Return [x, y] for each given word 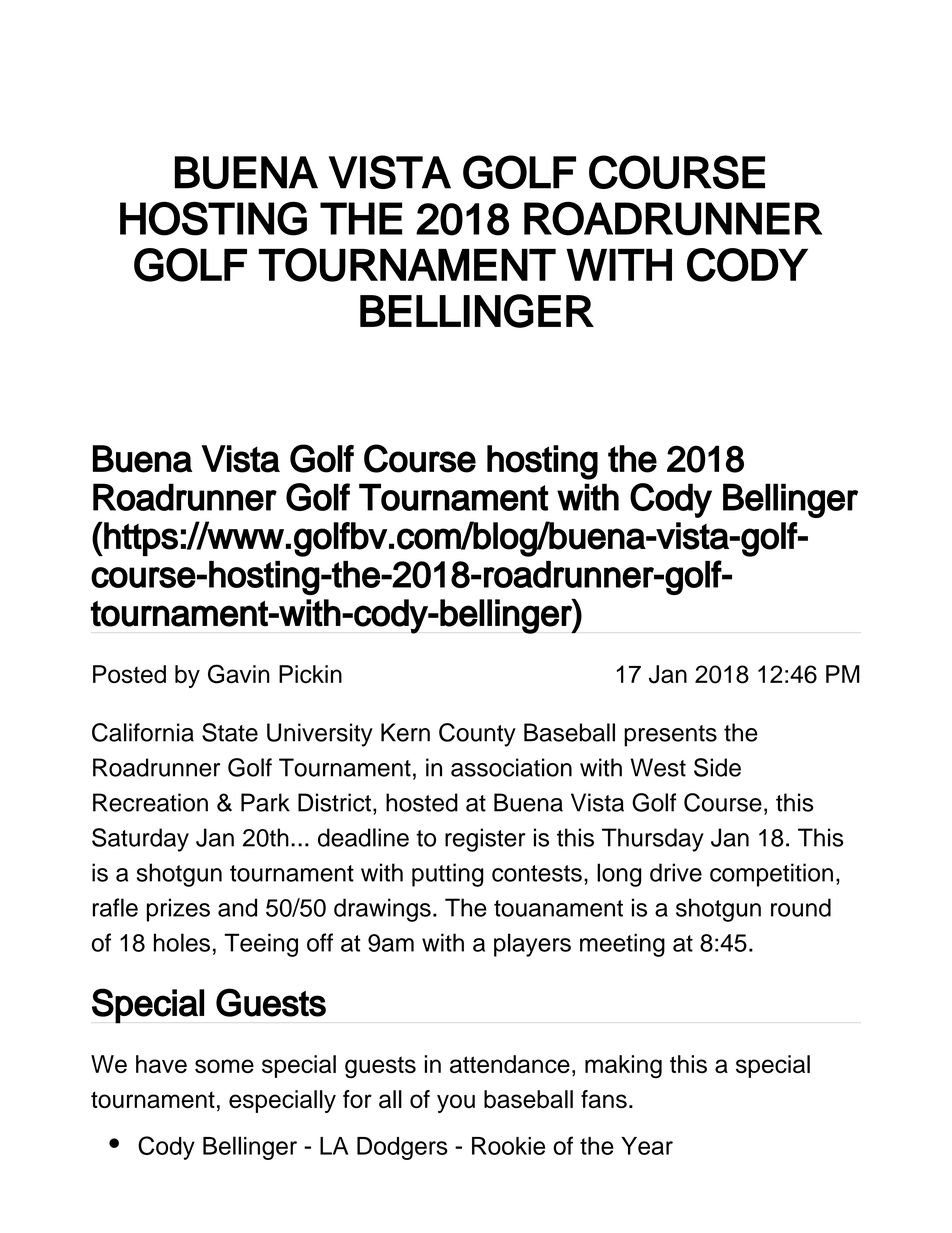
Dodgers [402, 1148]
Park [265, 802]
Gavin [239, 674]
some [224, 1066]
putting [448, 875]
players [532, 945]
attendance [510, 1064]
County [477, 735]
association [511, 767]
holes [182, 942]
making [623, 1067]
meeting [622, 945]
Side [717, 767]
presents [670, 736]
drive [676, 872]
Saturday [140, 840]
